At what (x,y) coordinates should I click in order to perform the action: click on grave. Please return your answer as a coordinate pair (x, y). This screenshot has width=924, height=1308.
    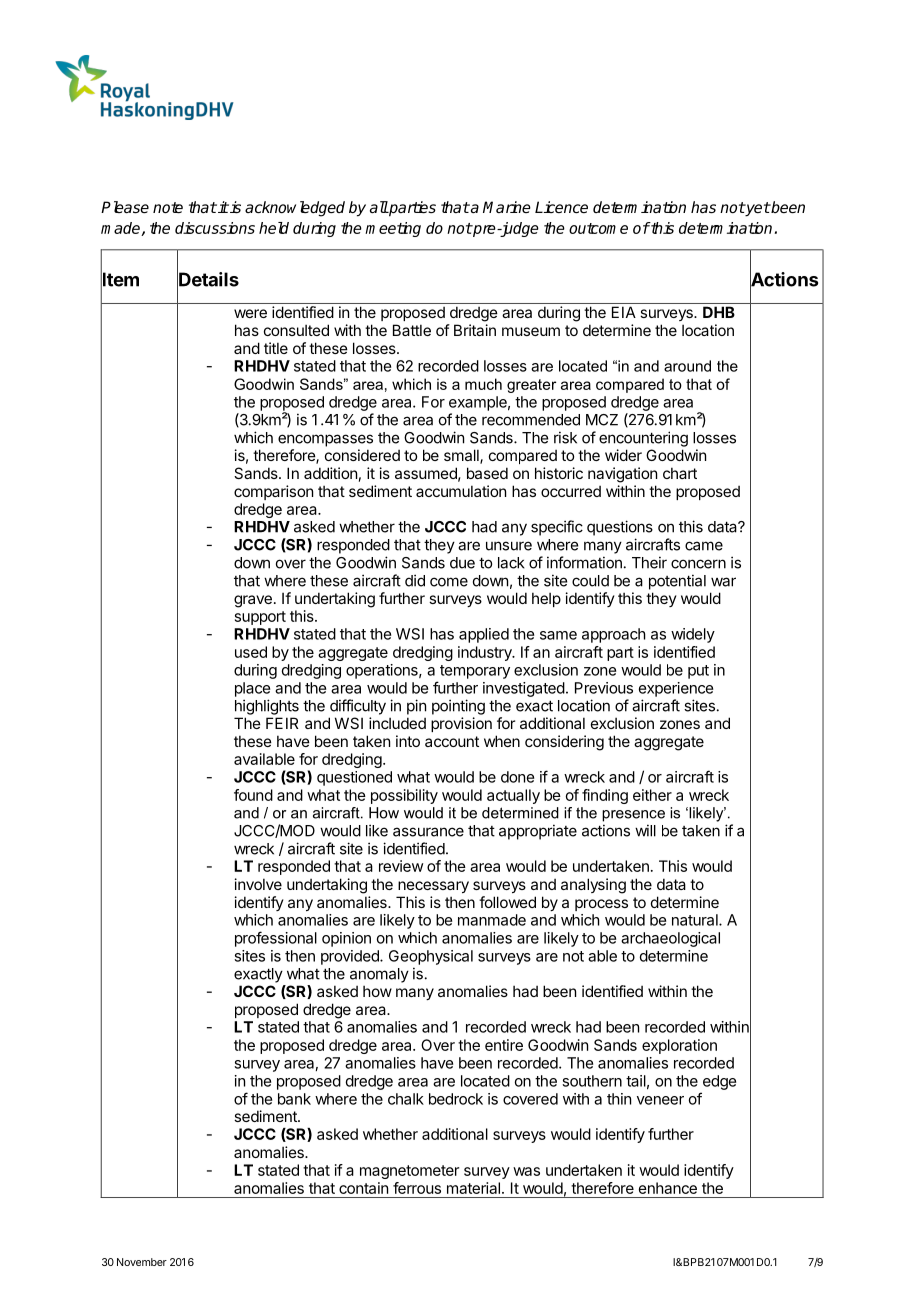
    Looking at the image, I should click on (253, 601).
